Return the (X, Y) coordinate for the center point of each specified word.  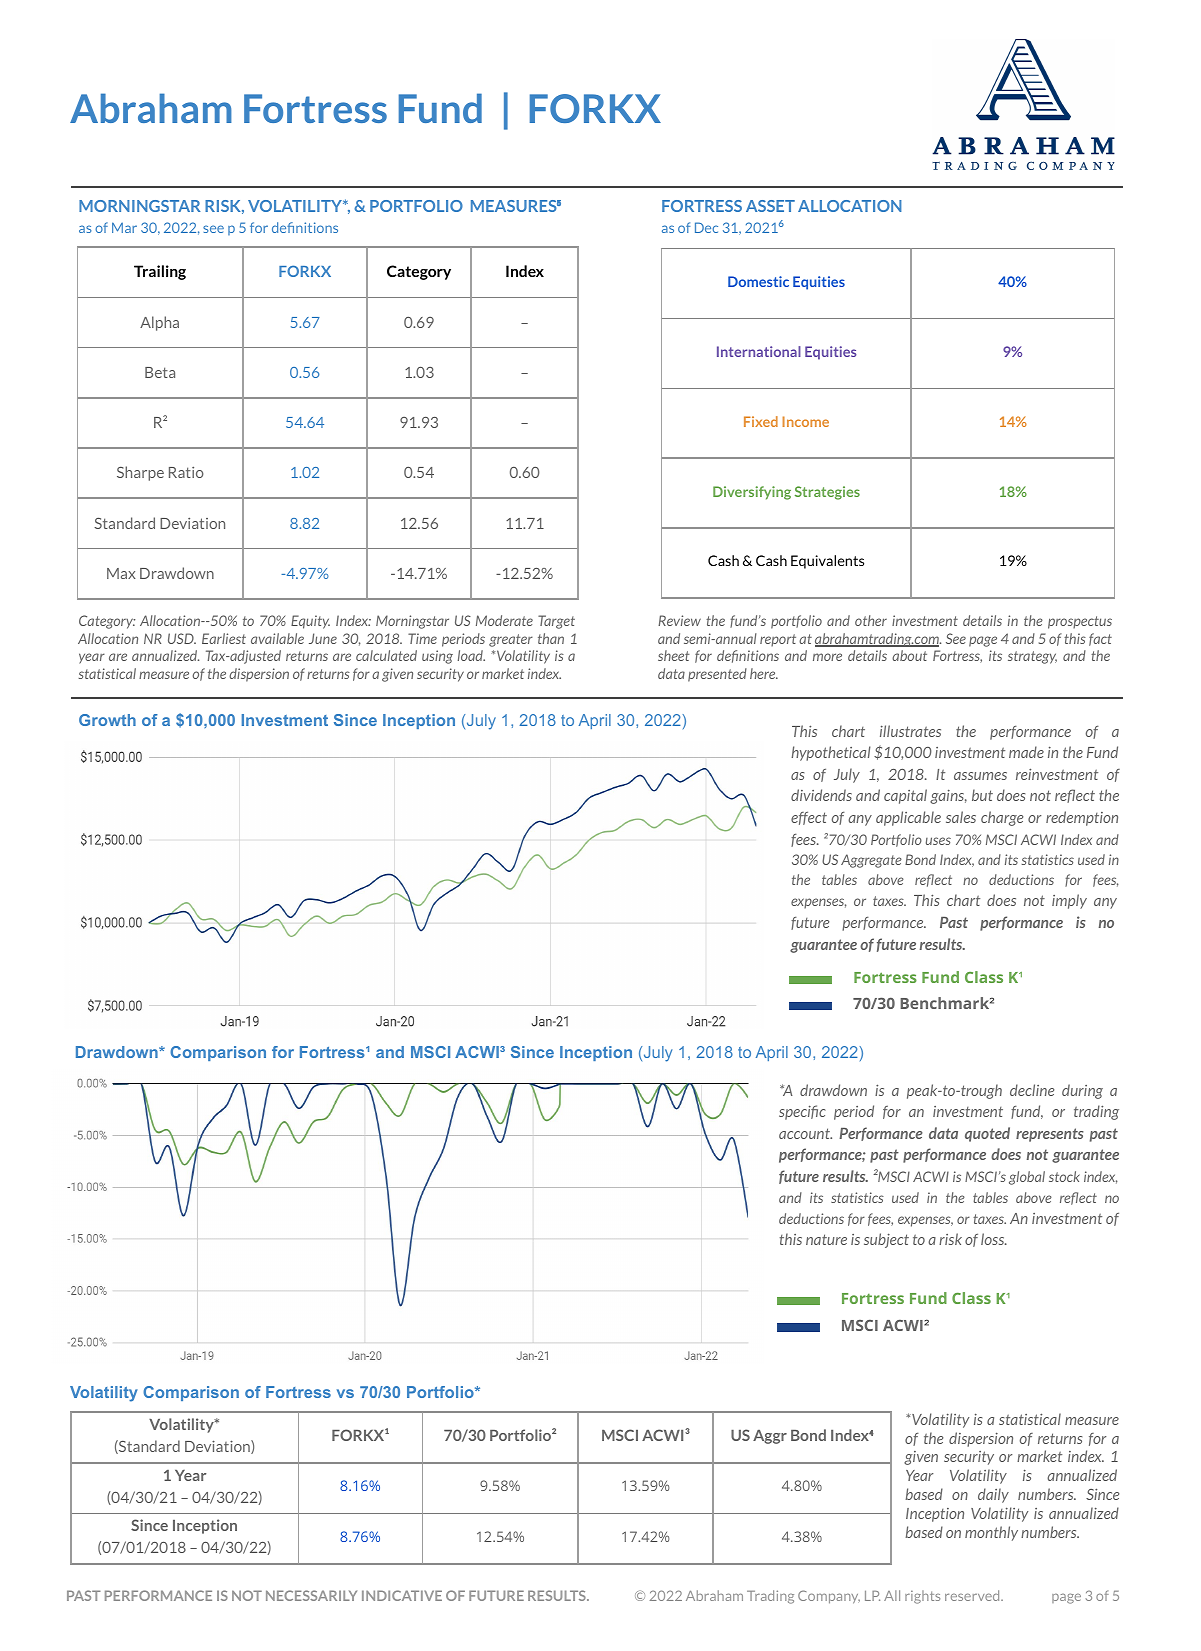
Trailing (160, 272)
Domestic (758, 281)
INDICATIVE (402, 1595)
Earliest (224, 638)
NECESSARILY (311, 1595)
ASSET (770, 206)
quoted (987, 1134)
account (805, 1133)
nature (826, 1239)
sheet (674, 655)
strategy (1032, 657)
